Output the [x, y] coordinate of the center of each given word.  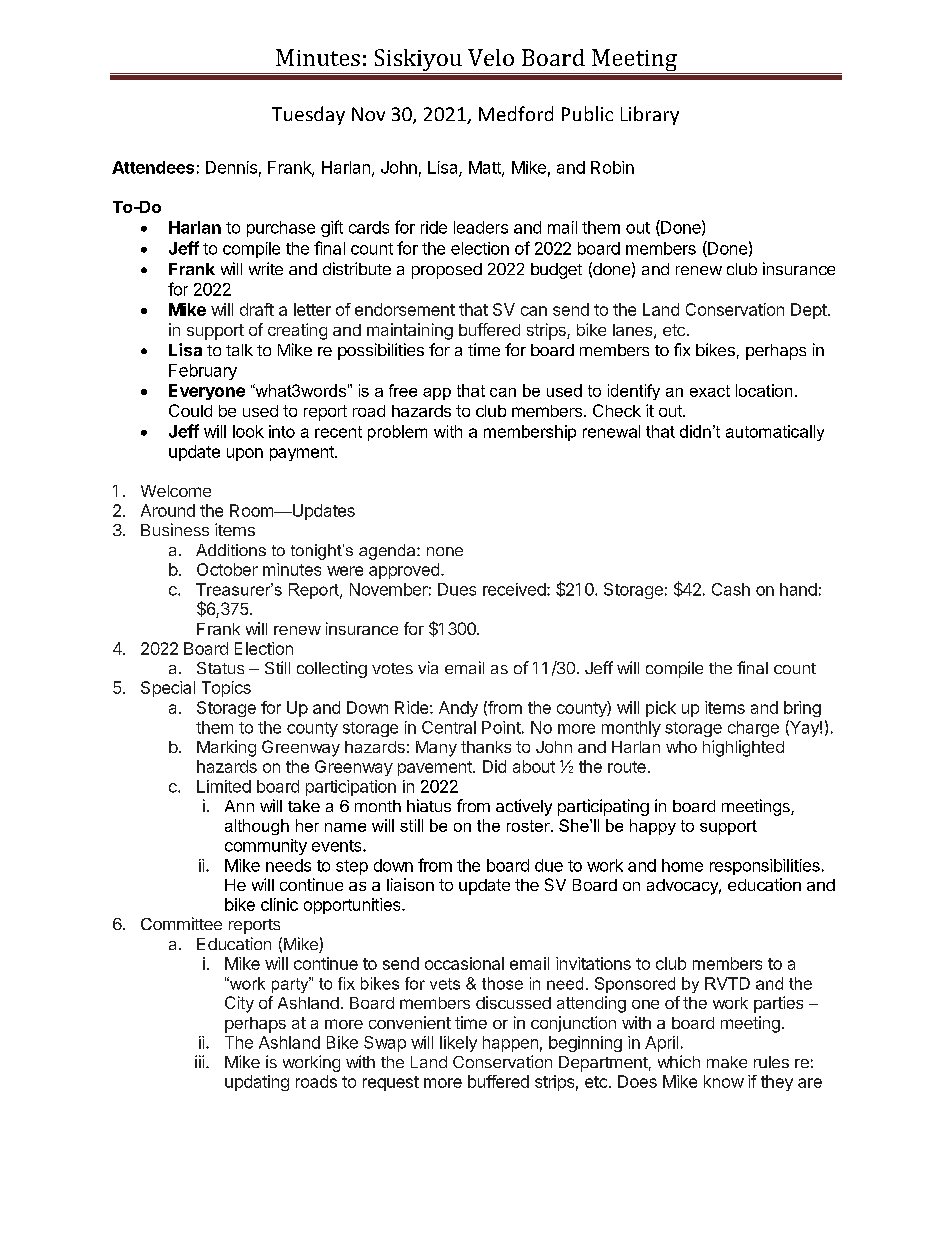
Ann [239, 806]
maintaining [410, 331]
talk [239, 350]
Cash [731, 589]
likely [458, 1044]
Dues [457, 589]
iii [199, 1061]
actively [524, 807]
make [727, 1062]
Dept [809, 311]
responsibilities [765, 867]
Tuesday [308, 115]
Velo [491, 57]
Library [650, 115]
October [227, 569]
